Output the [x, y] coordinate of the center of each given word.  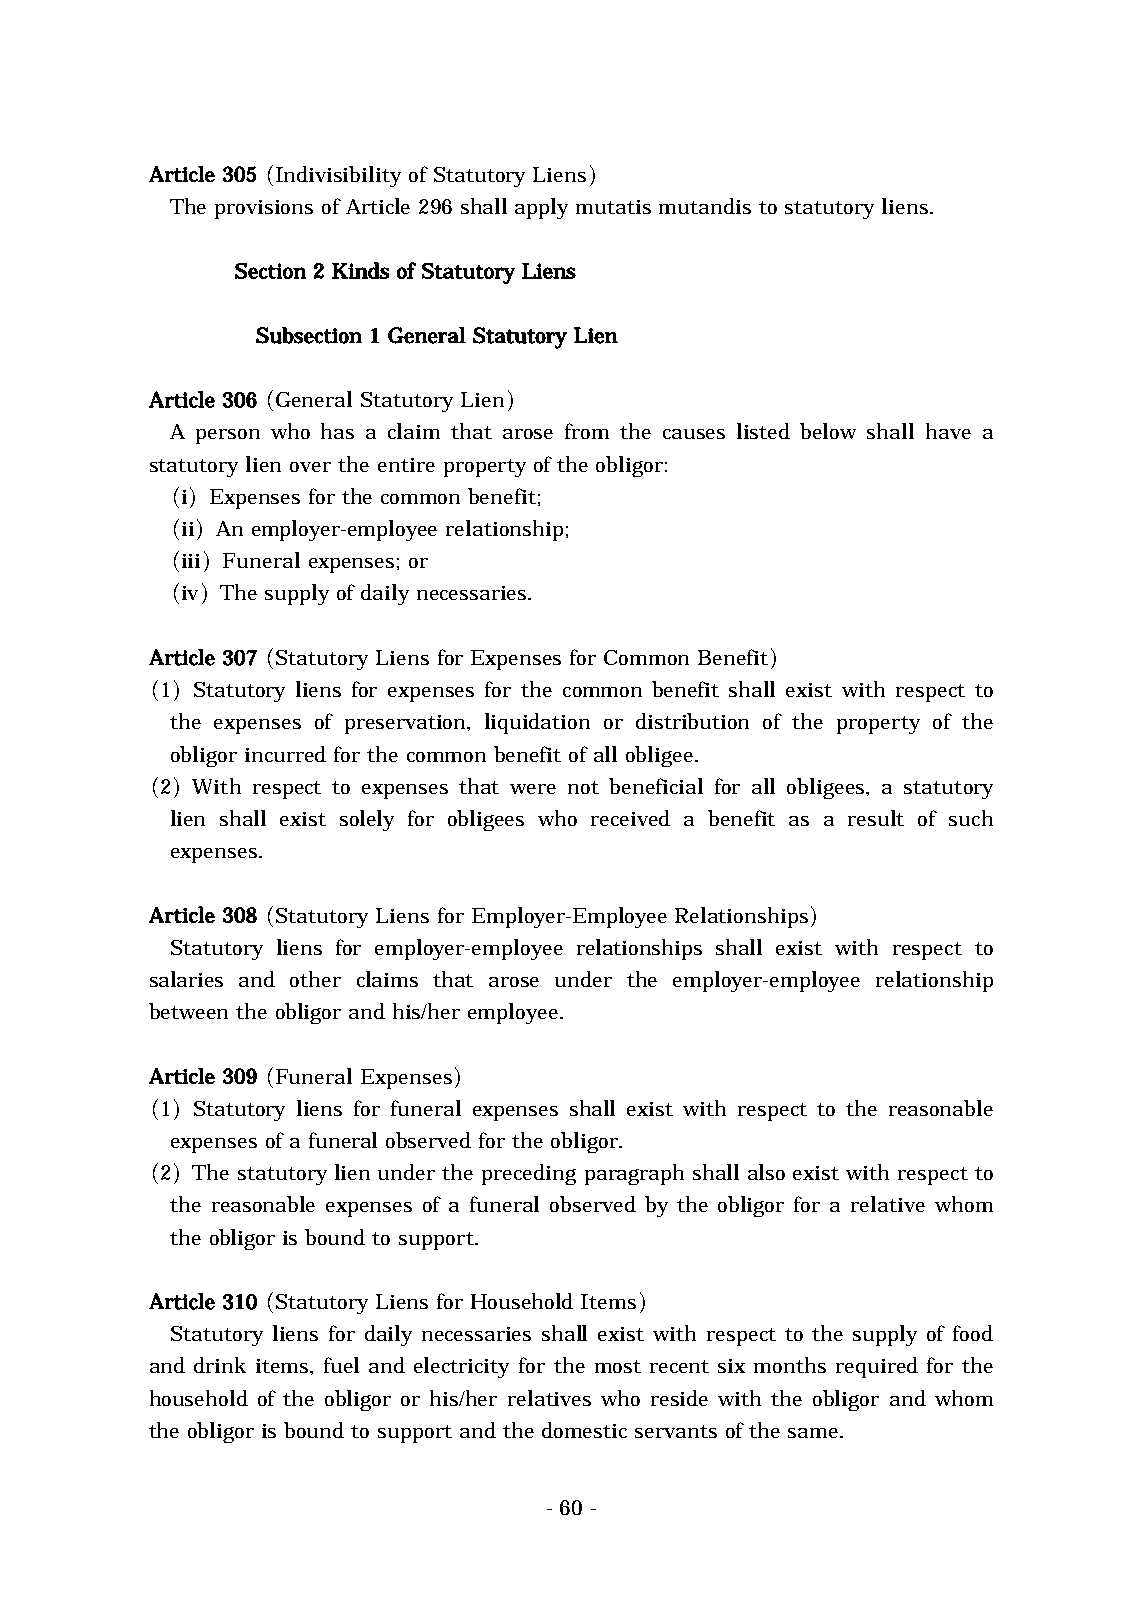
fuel [341, 1365]
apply [541, 208]
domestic [584, 1430]
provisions [264, 209]
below [828, 431]
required [877, 1367]
